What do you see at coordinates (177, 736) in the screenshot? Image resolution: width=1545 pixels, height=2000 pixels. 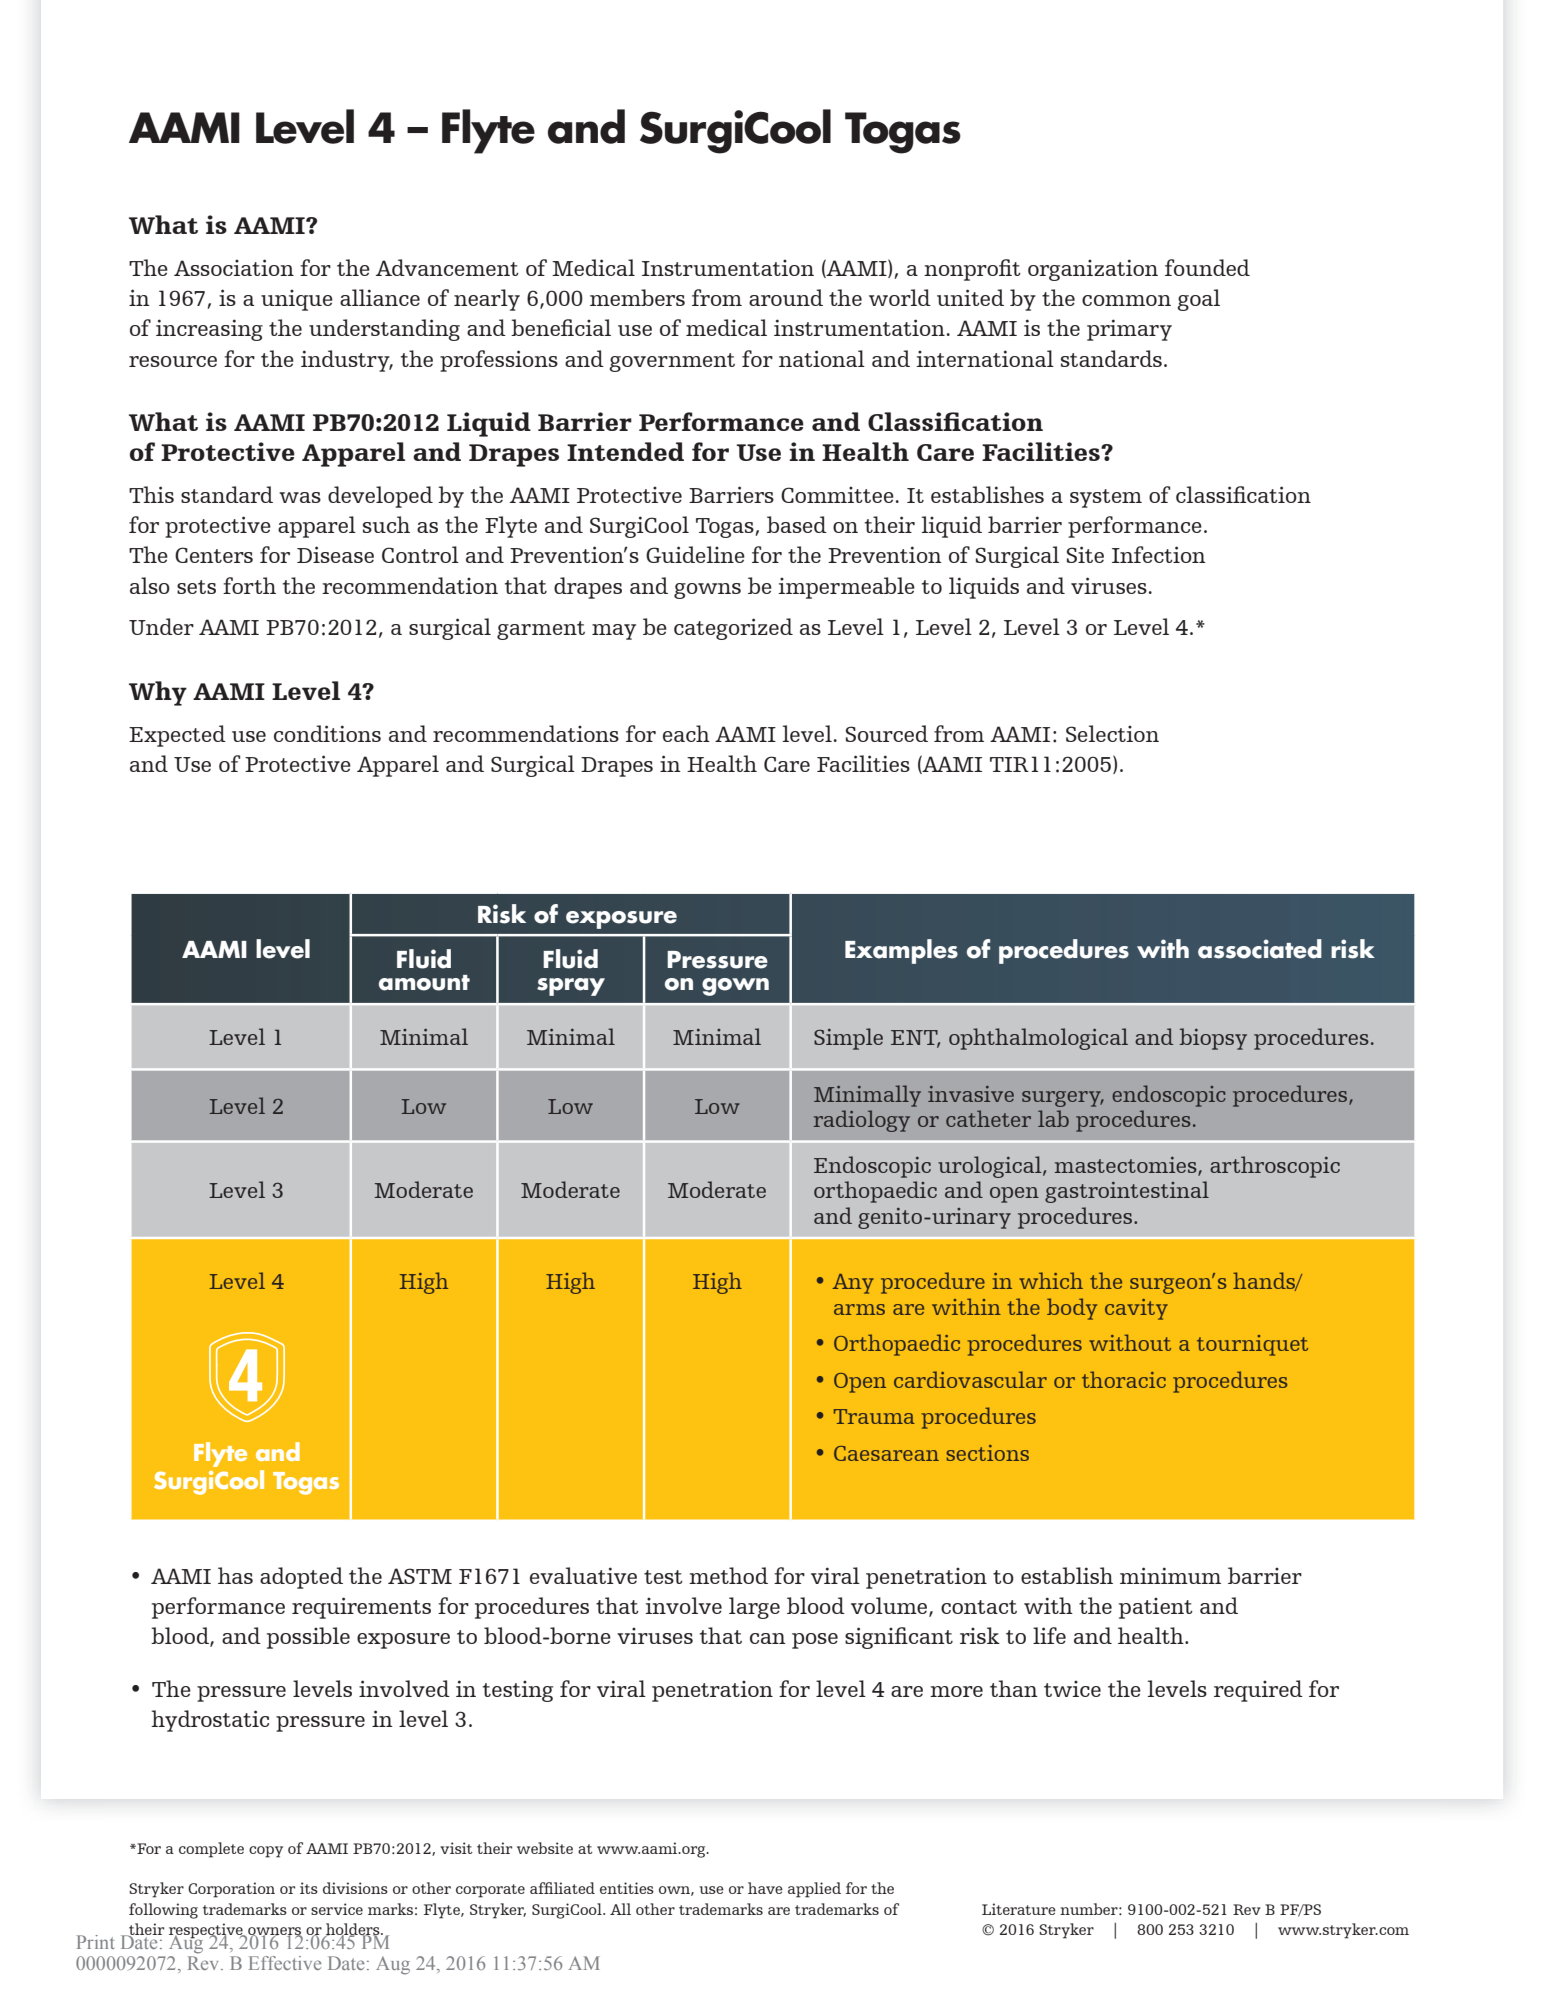 I see `Expected` at bounding box center [177, 736].
